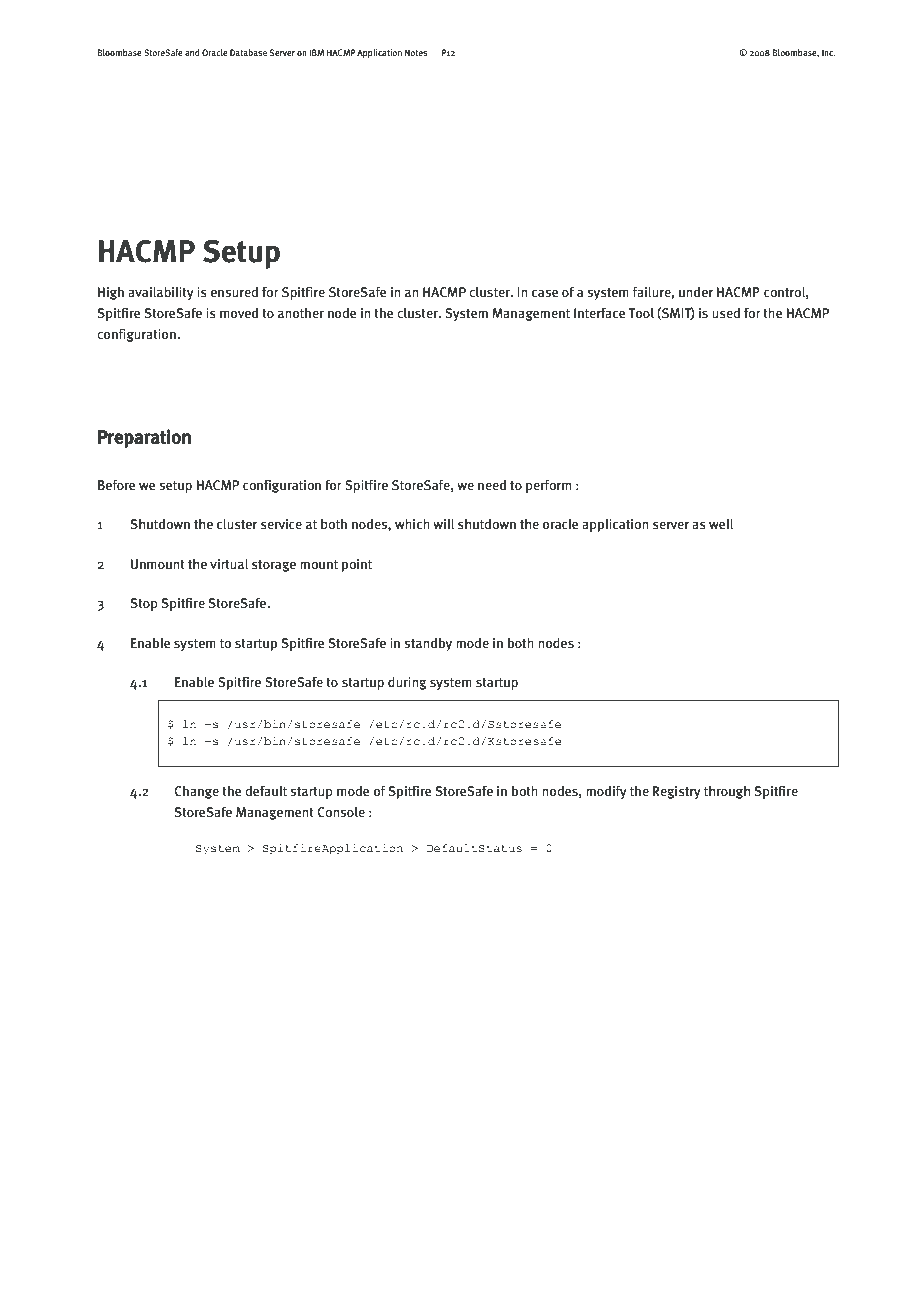 This screenshot has width=924, height=1308. What do you see at coordinates (196, 792) in the screenshot?
I see `Change` at bounding box center [196, 792].
